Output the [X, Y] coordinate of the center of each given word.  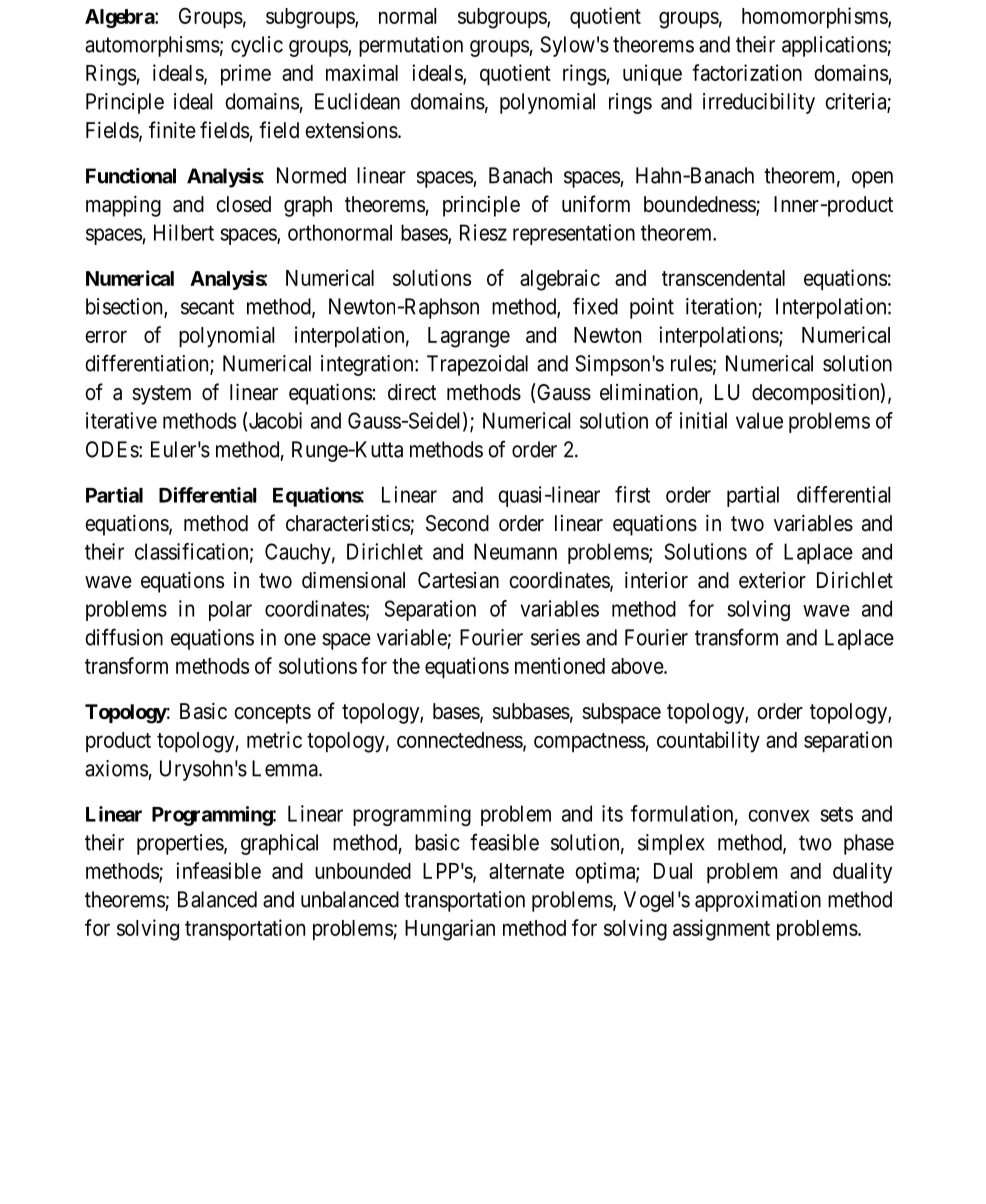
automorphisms [152, 46]
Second [457, 523]
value [759, 420]
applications [835, 46]
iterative [121, 420]
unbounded [363, 871]
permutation [411, 46]
